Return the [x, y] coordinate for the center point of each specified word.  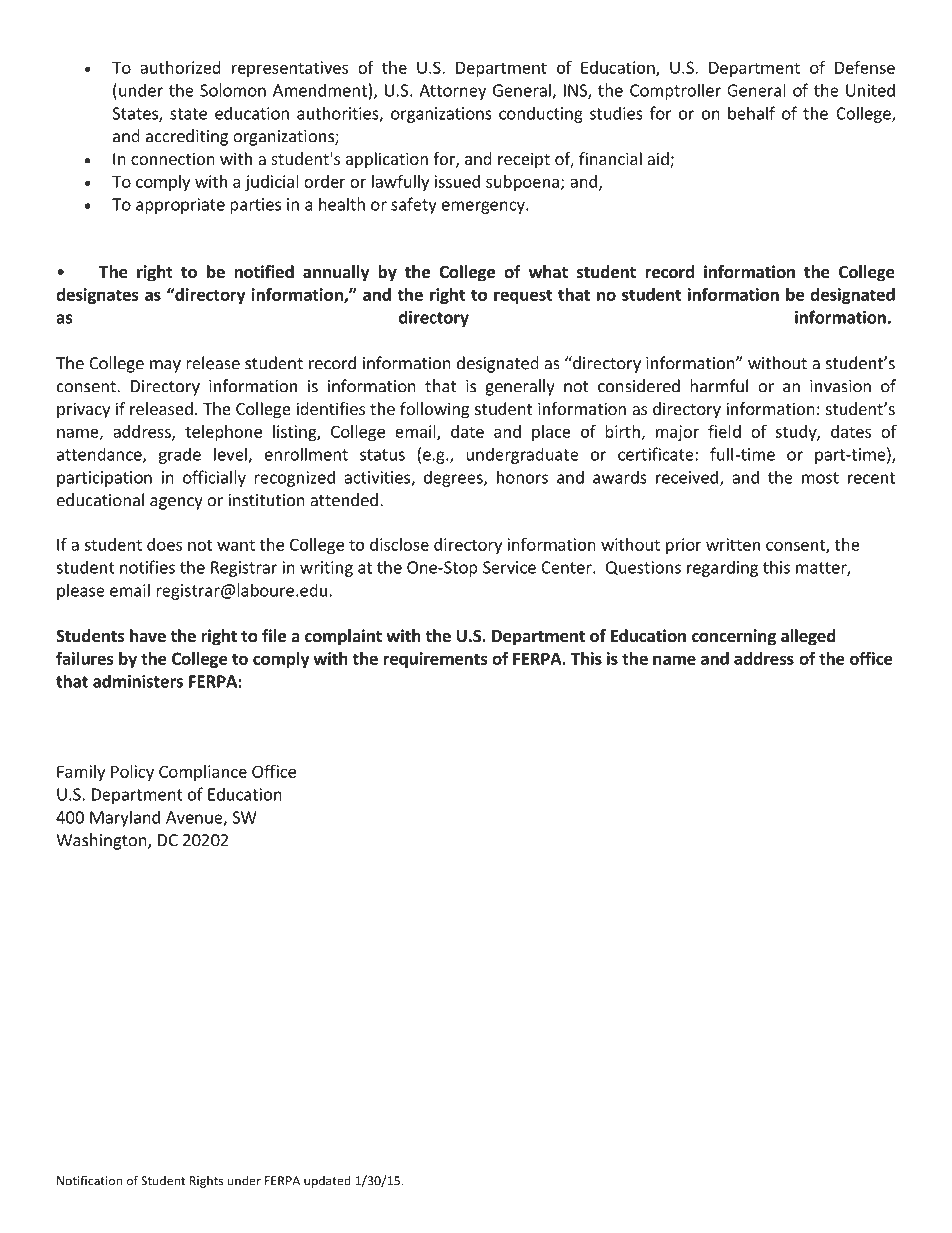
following [435, 410]
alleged [808, 637]
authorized [180, 67]
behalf [751, 113]
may [165, 366]
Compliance [203, 773]
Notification [89, 1180]
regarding [722, 568]
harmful [719, 386]
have [148, 636]
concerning [734, 637]
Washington [102, 841]
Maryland [125, 818]
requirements [435, 660]
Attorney [452, 92]
